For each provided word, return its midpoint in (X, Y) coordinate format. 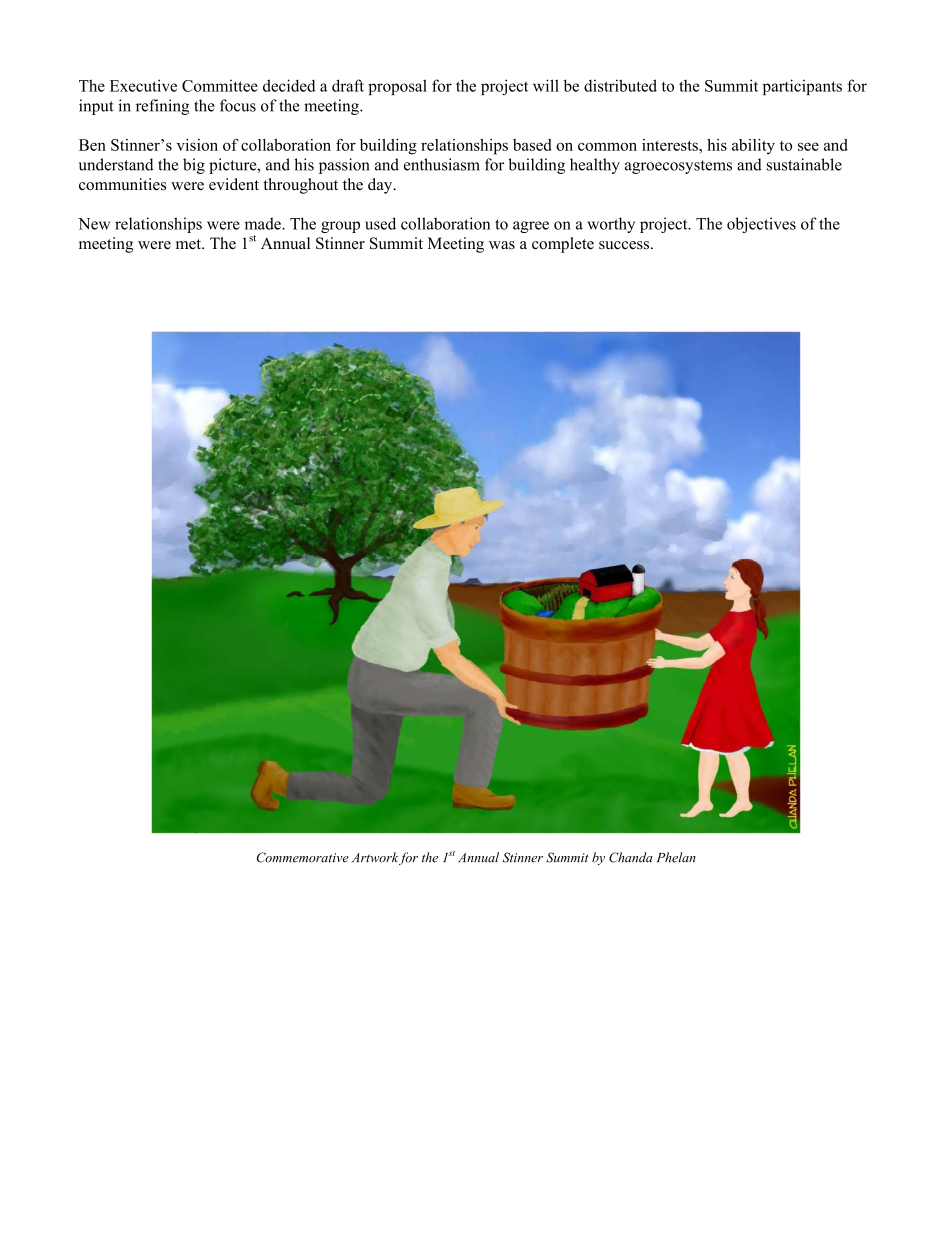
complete (563, 245)
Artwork (375, 857)
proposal (397, 87)
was (502, 245)
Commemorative (303, 857)
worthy (611, 225)
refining (162, 107)
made (264, 223)
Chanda (631, 857)
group (340, 227)
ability (753, 147)
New (94, 224)
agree (531, 227)
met (189, 244)
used (380, 223)
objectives (761, 225)
